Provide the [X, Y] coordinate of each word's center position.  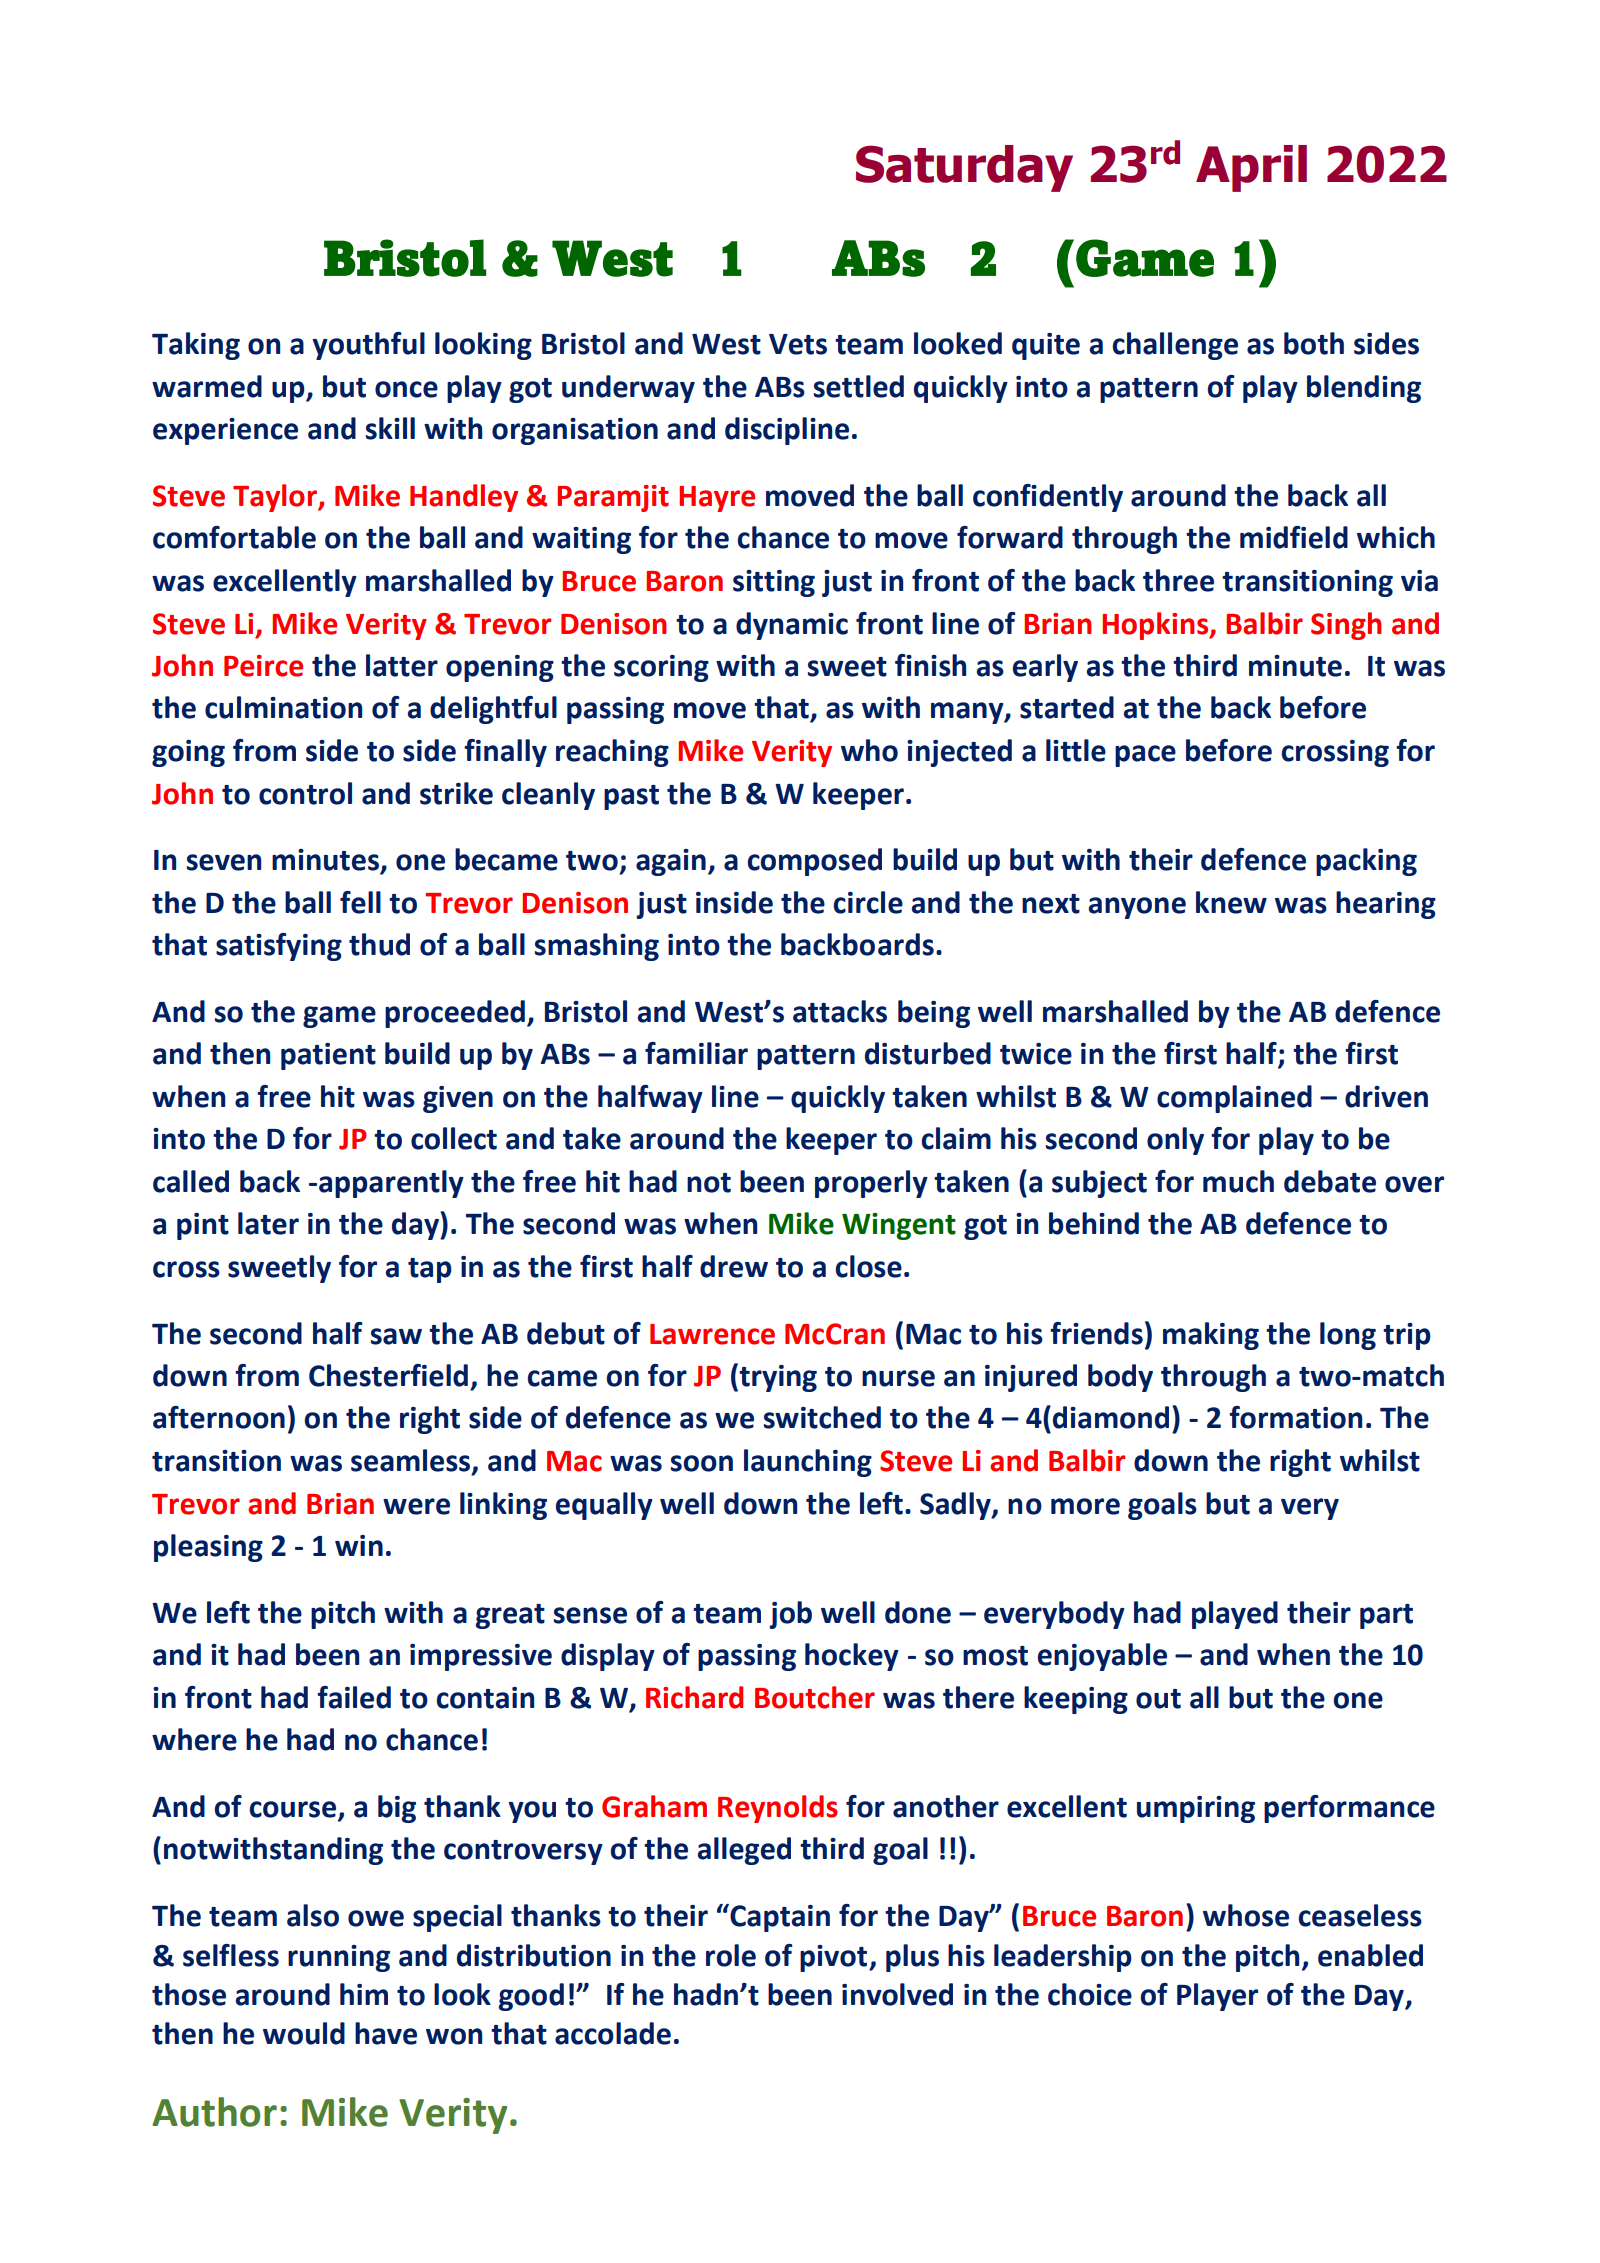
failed [354, 1697]
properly [871, 1184]
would [304, 2033]
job [790, 1615]
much [1238, 1181]
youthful [368, 346]
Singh [1346, 626]
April [1251, 168]
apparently [391, 1184]
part [1386, 1616]
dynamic [792, 626]
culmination [283, 707]
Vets [798, 344]
